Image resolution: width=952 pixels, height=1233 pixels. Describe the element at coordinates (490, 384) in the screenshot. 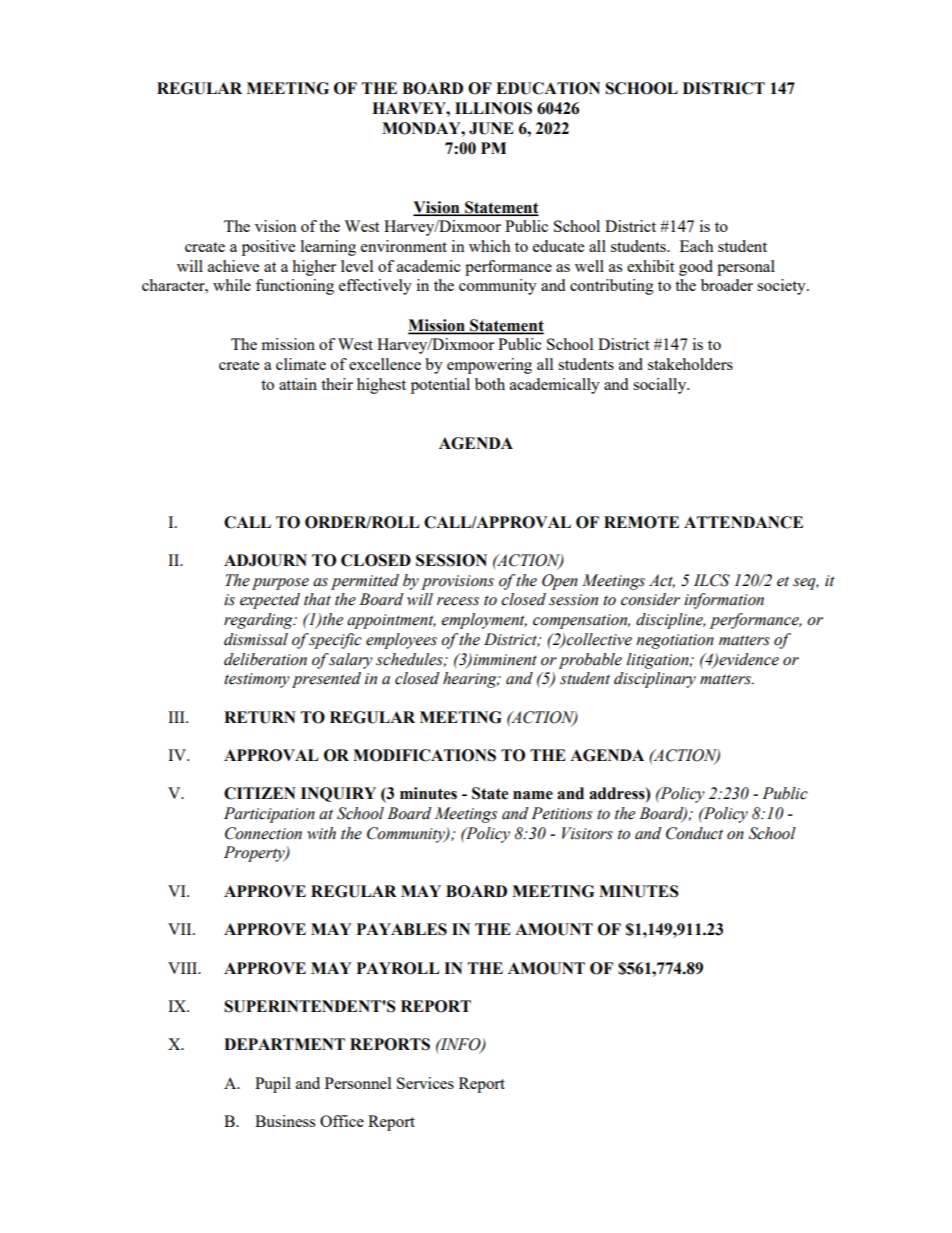

I see `both` at that location.
